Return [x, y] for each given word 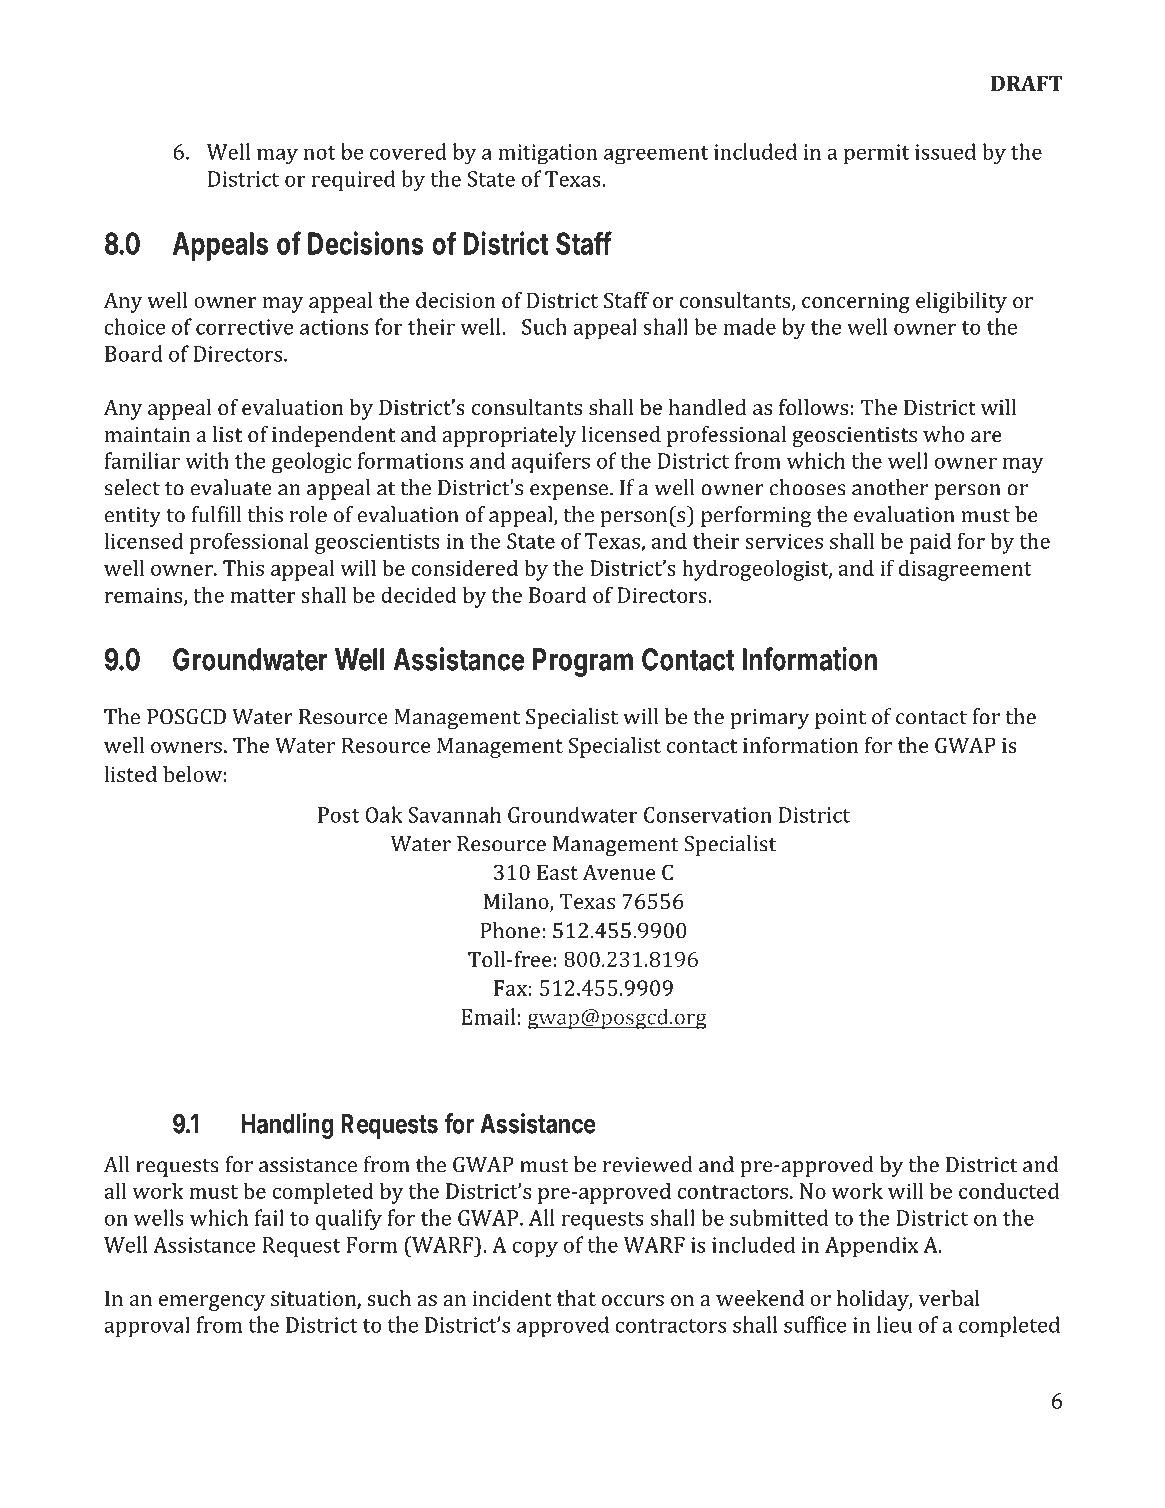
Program [583, 662]
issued [945, 151]
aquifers [551, 462]
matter [263, 596]
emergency [212, 1303]
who [943, 434]
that [576, 1298]
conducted [1009, 1190]
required [353, 181]
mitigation [548, 154]
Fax [510, 988]
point [840, 719]
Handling [287, 1126]
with [207, 460]
